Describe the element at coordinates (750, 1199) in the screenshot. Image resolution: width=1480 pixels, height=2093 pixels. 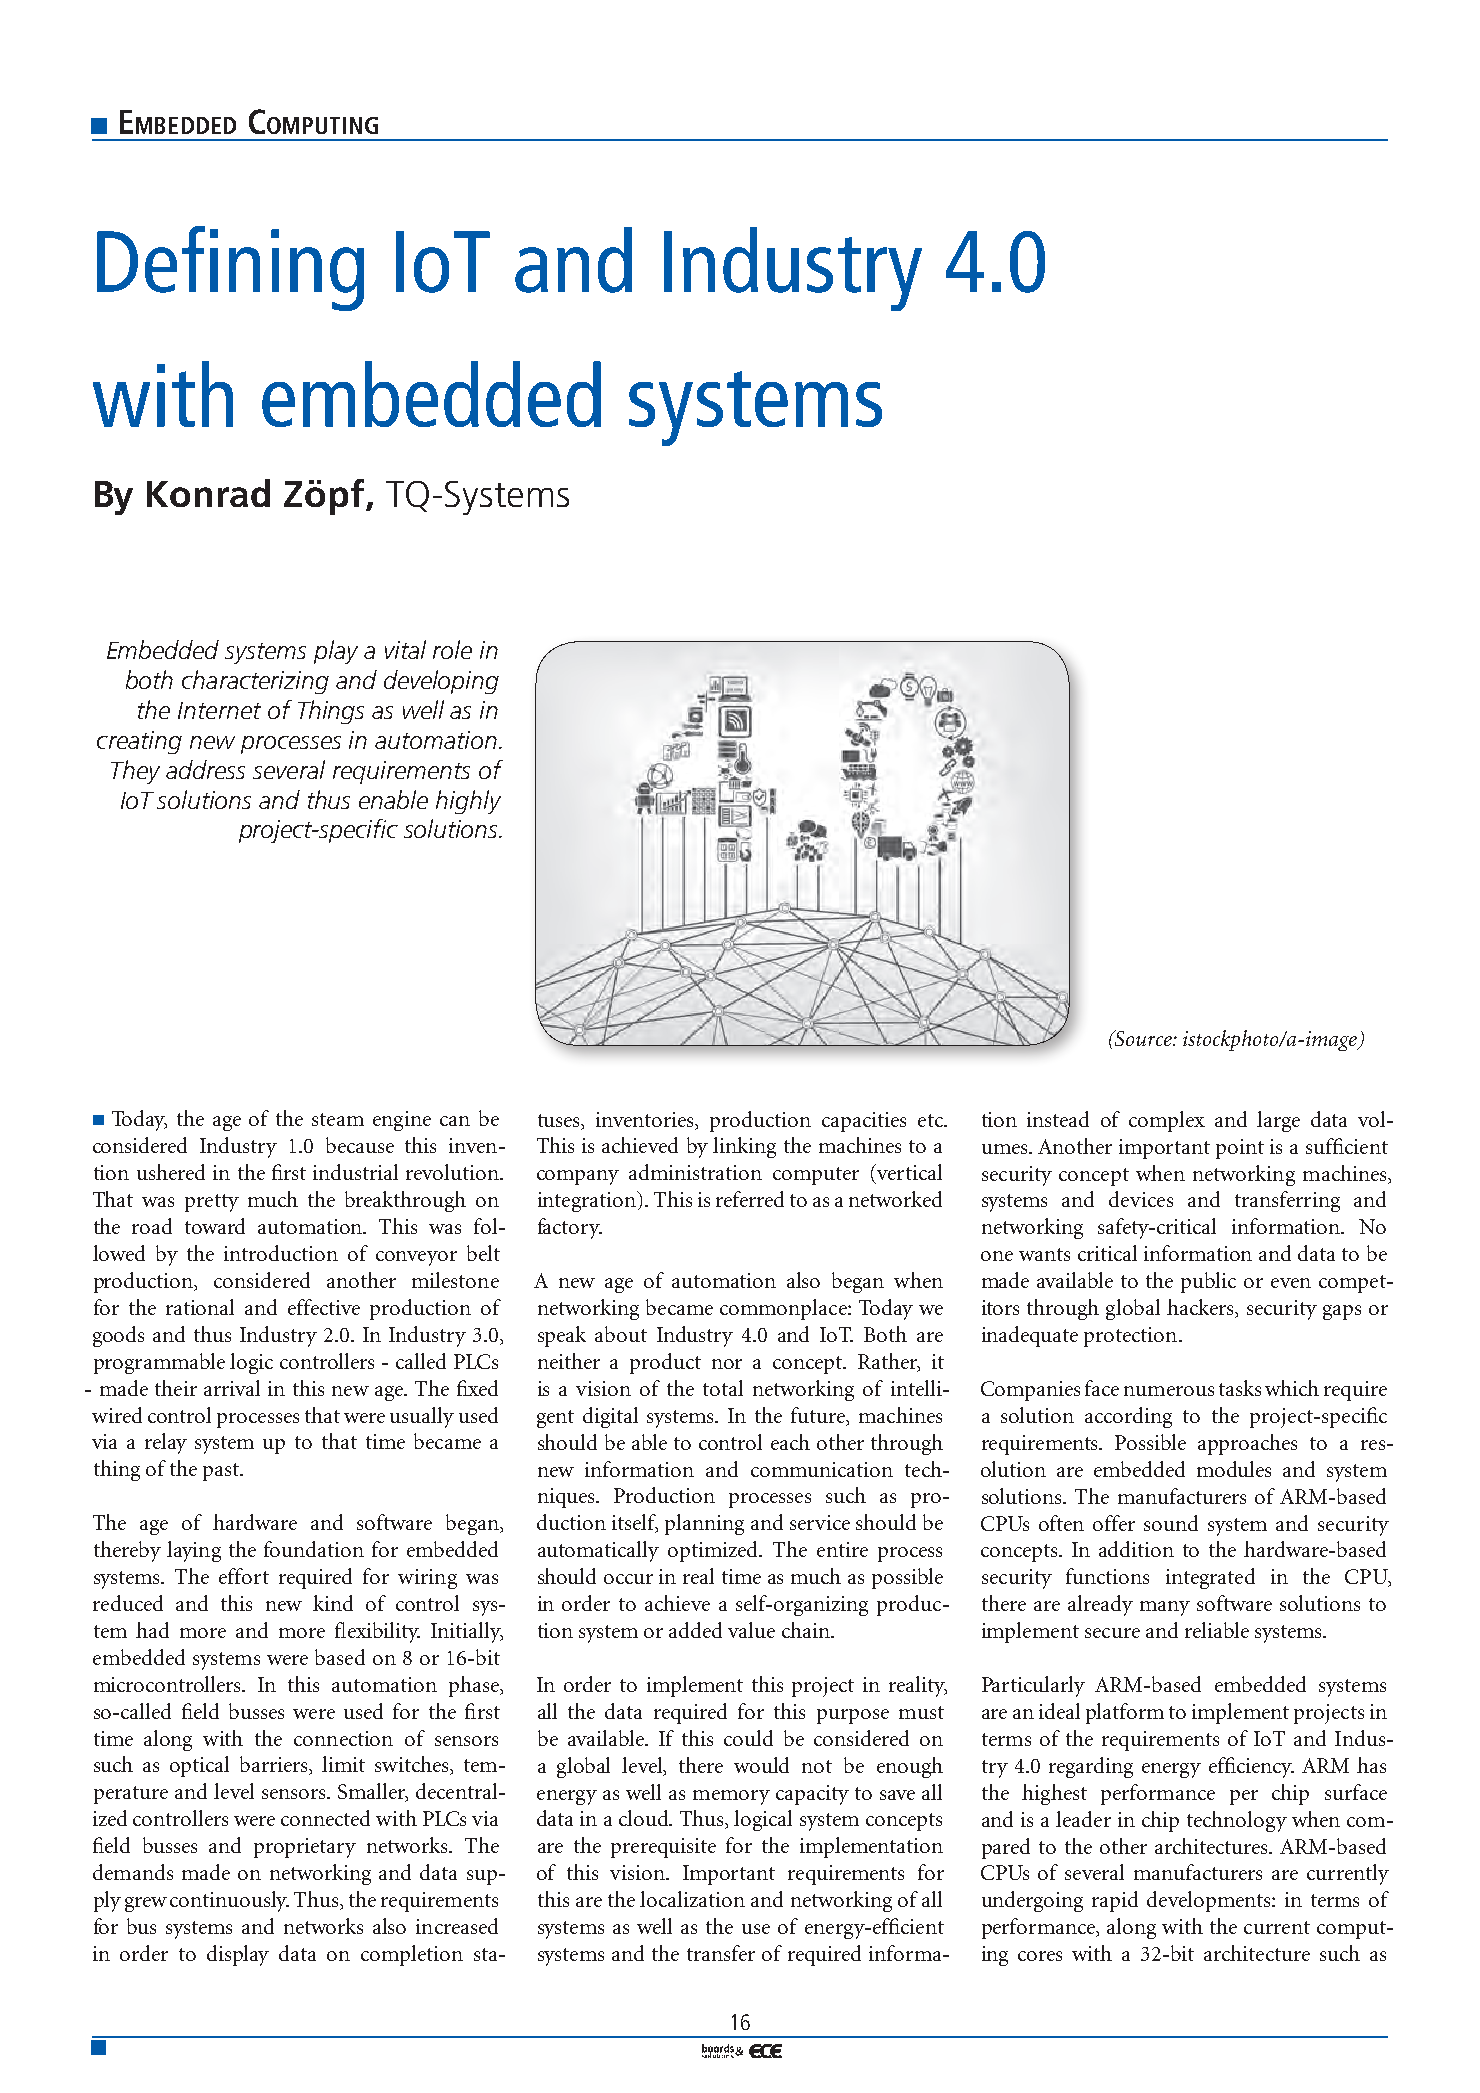
I see `referred` at that location.
